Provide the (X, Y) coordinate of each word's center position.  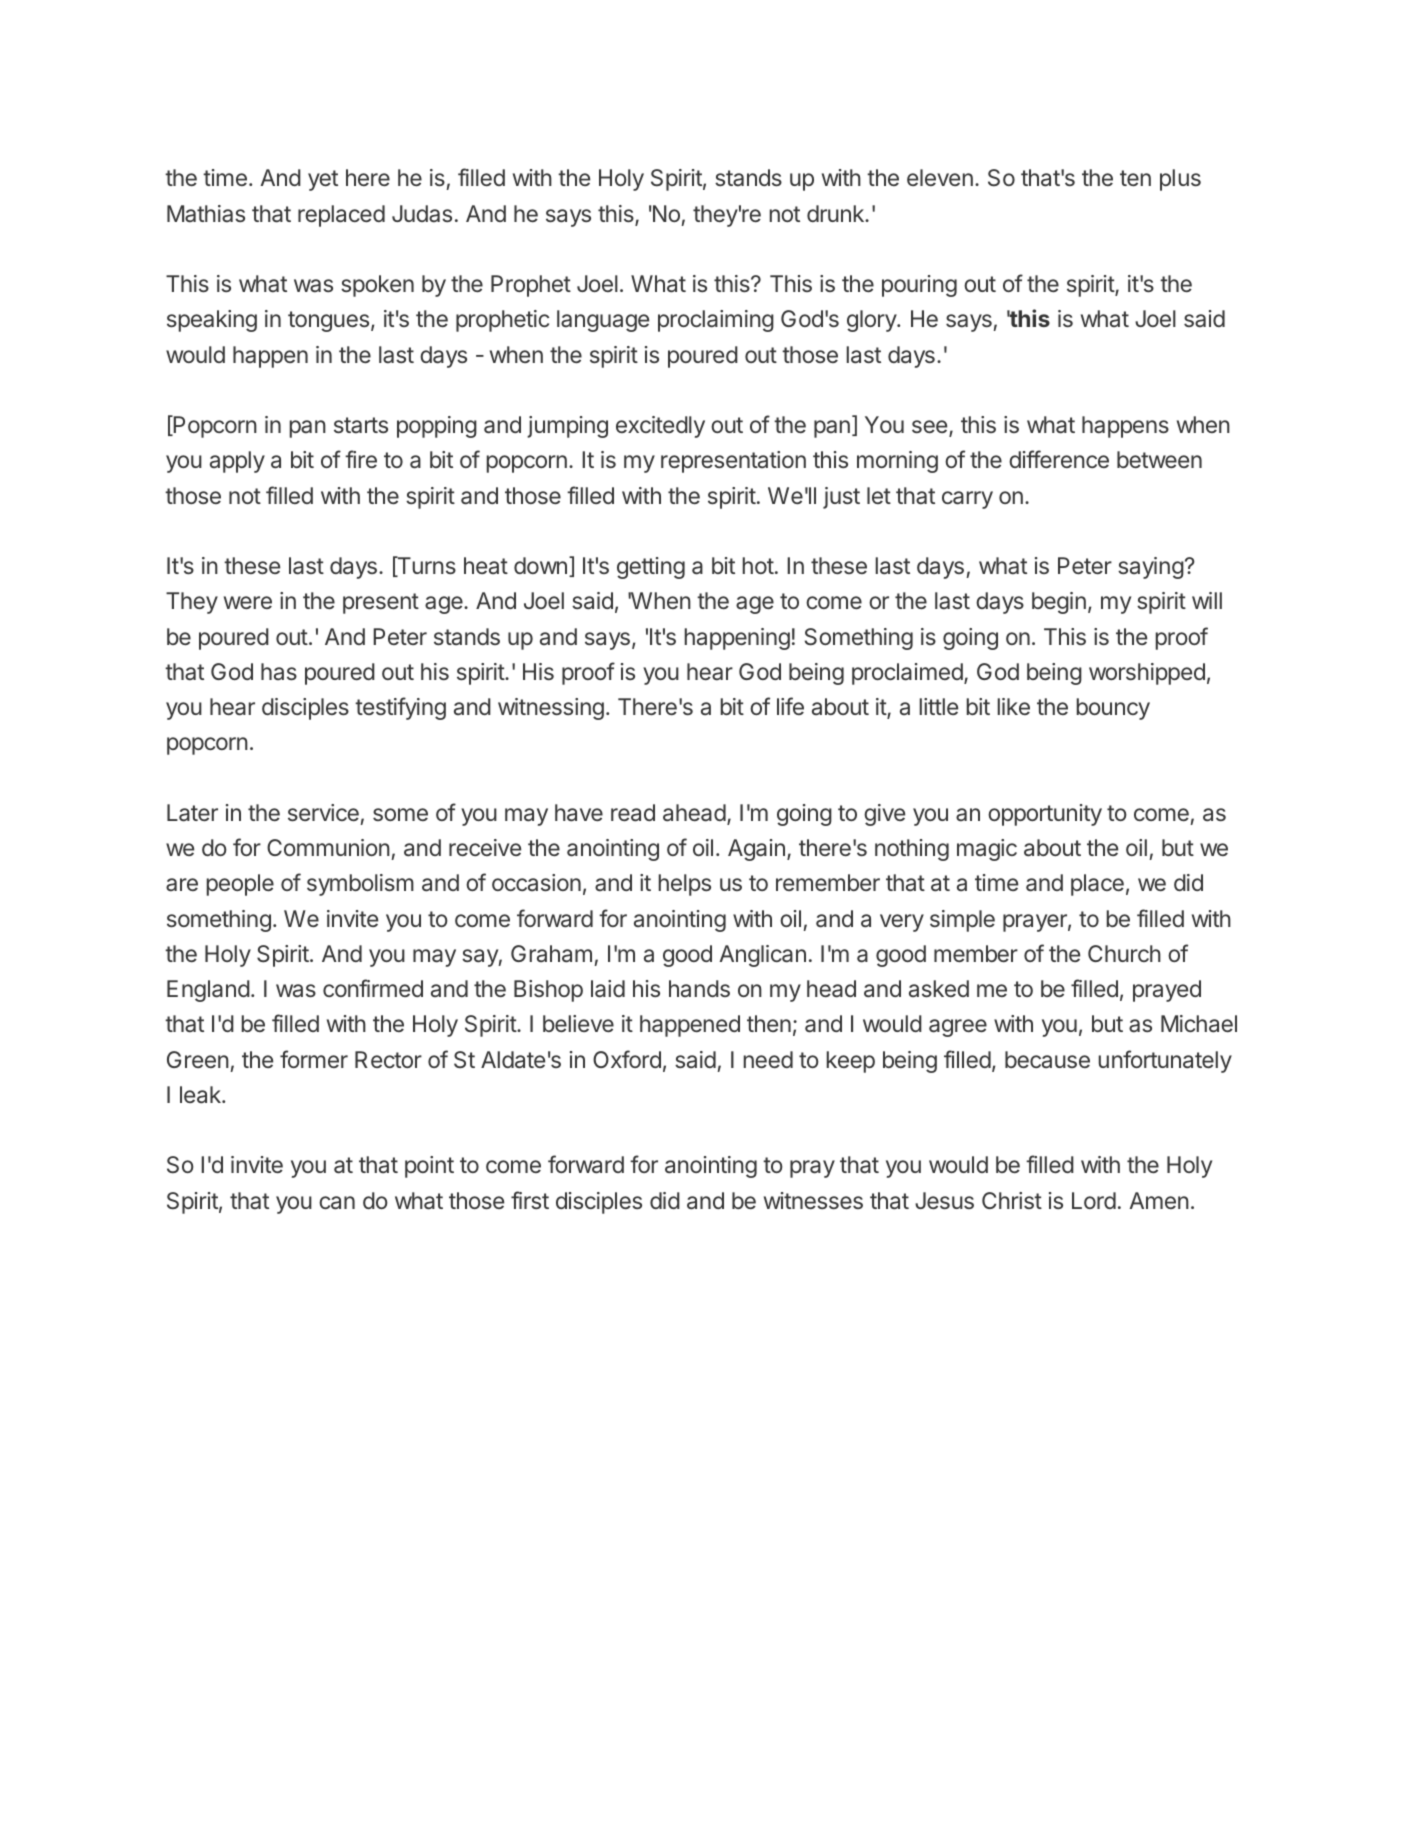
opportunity (1045, 815)
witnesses (813, 1200)
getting (651, 568)
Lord (1094, 1200)
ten (1135, 178)
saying (1151, 568)
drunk (836, 213)
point (429, 1167)
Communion (328, 847)
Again (756, 850)
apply (237, 462)
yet (323, 180)
